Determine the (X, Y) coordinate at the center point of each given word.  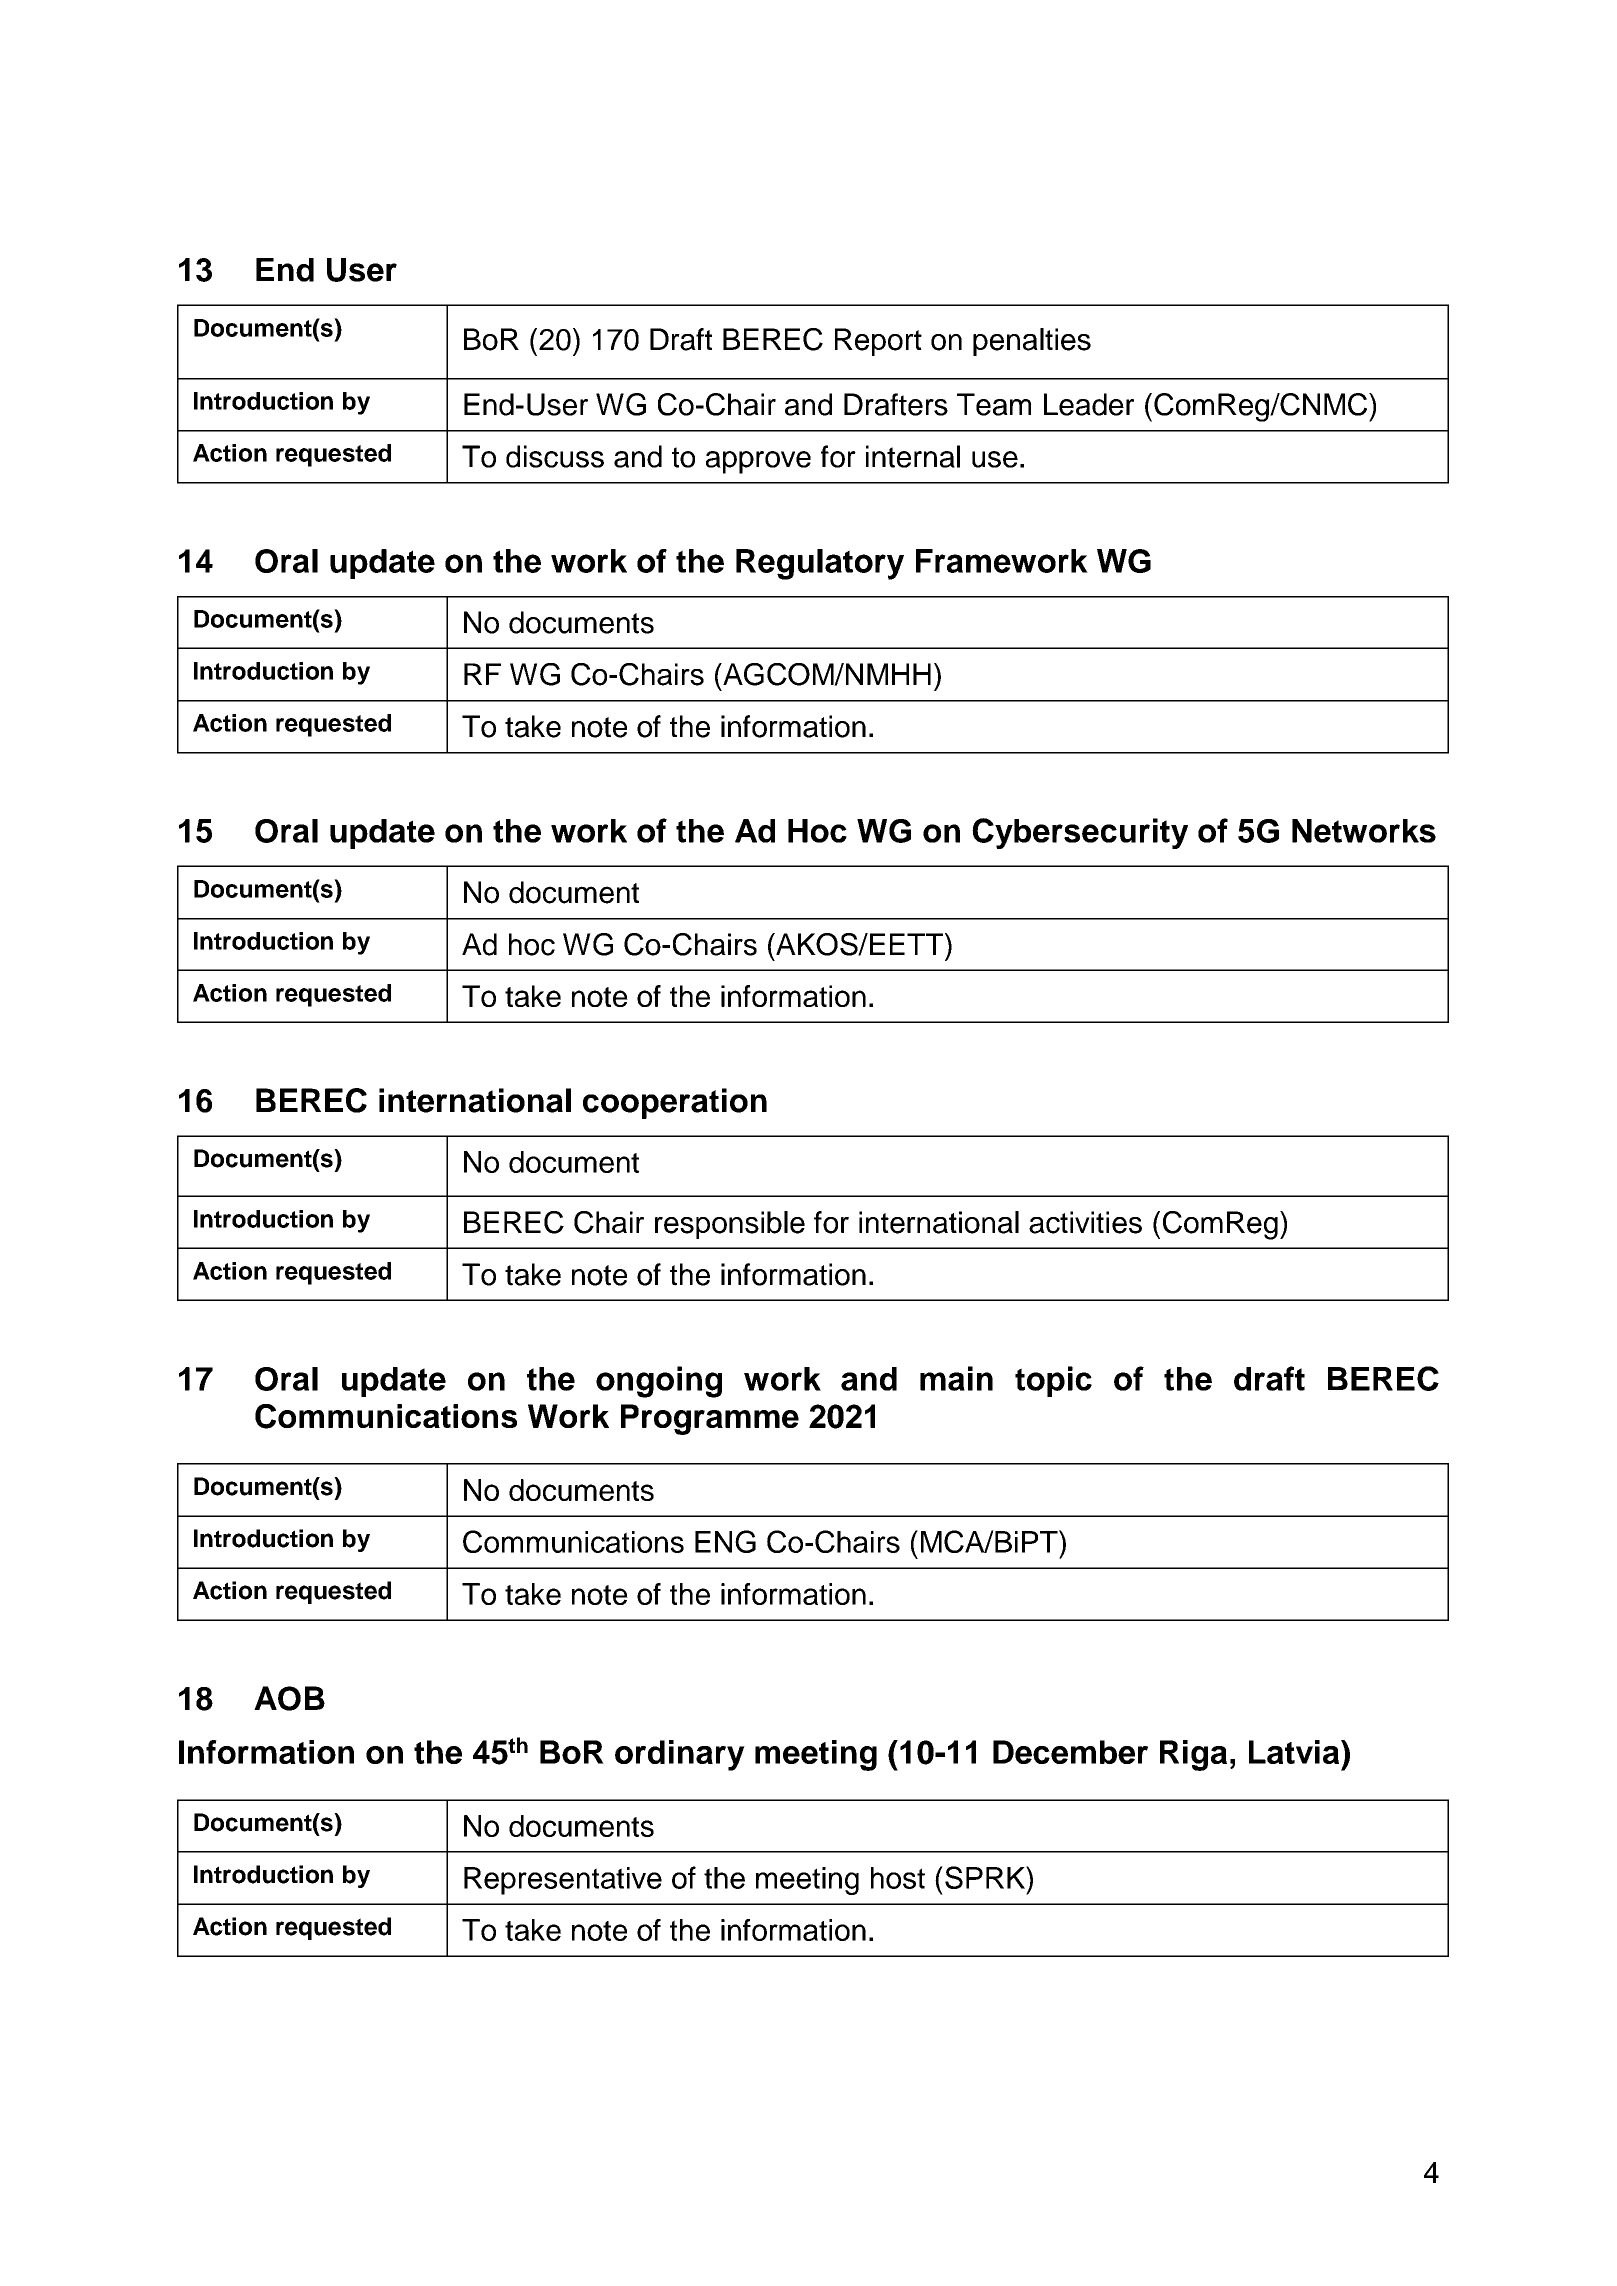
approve (758, 462)
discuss (555, 456)
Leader (1089, 404)
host (898, 1878)
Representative (563, 1881)
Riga (1193, 1755)
